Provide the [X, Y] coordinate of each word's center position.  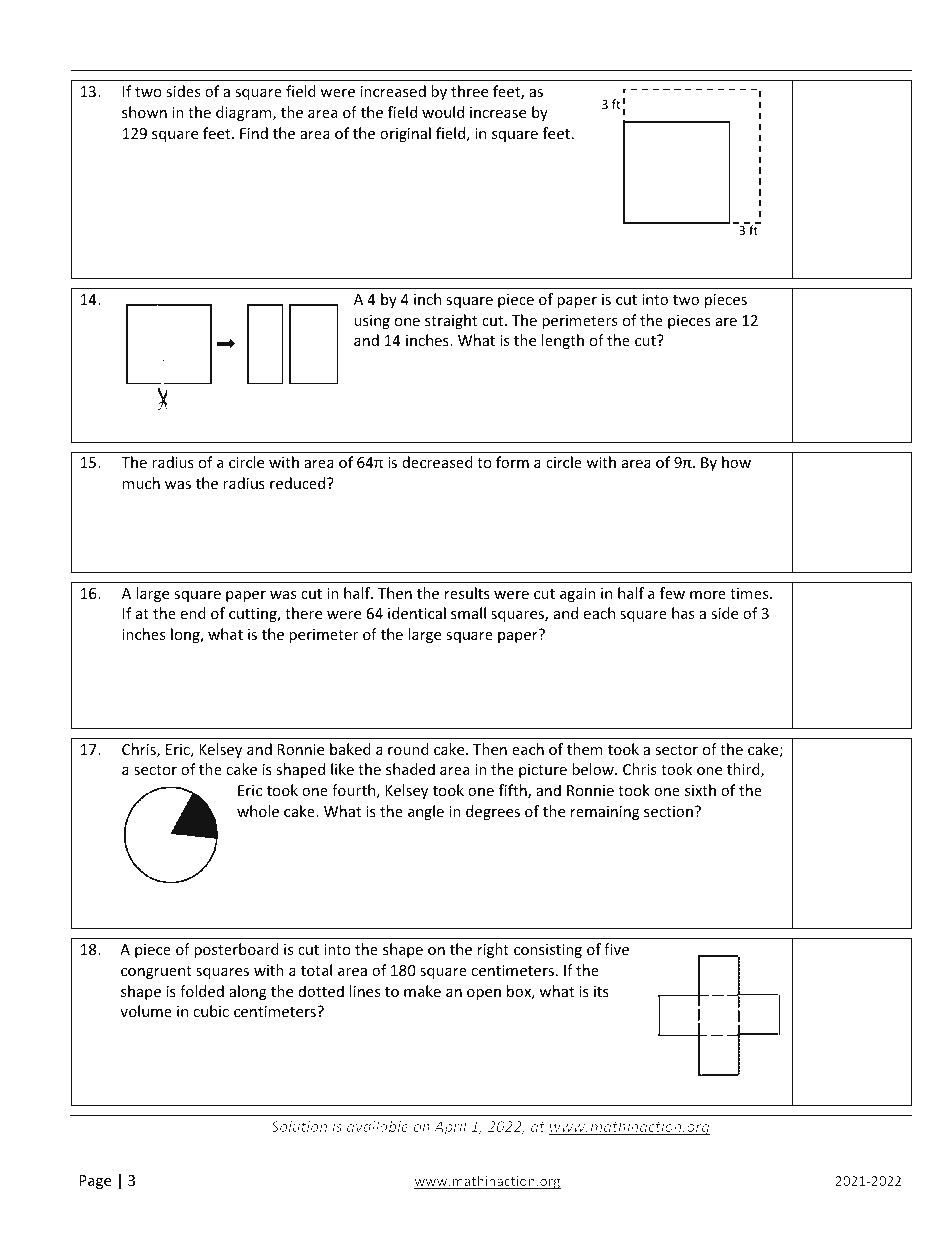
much [141, 483]
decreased [437, 462]
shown [144, 112]
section [668, 811]
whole [258, 811]
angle [426, 812]
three [469, 91]
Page [95, 1182]
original [405, 134]
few [672, 593]
